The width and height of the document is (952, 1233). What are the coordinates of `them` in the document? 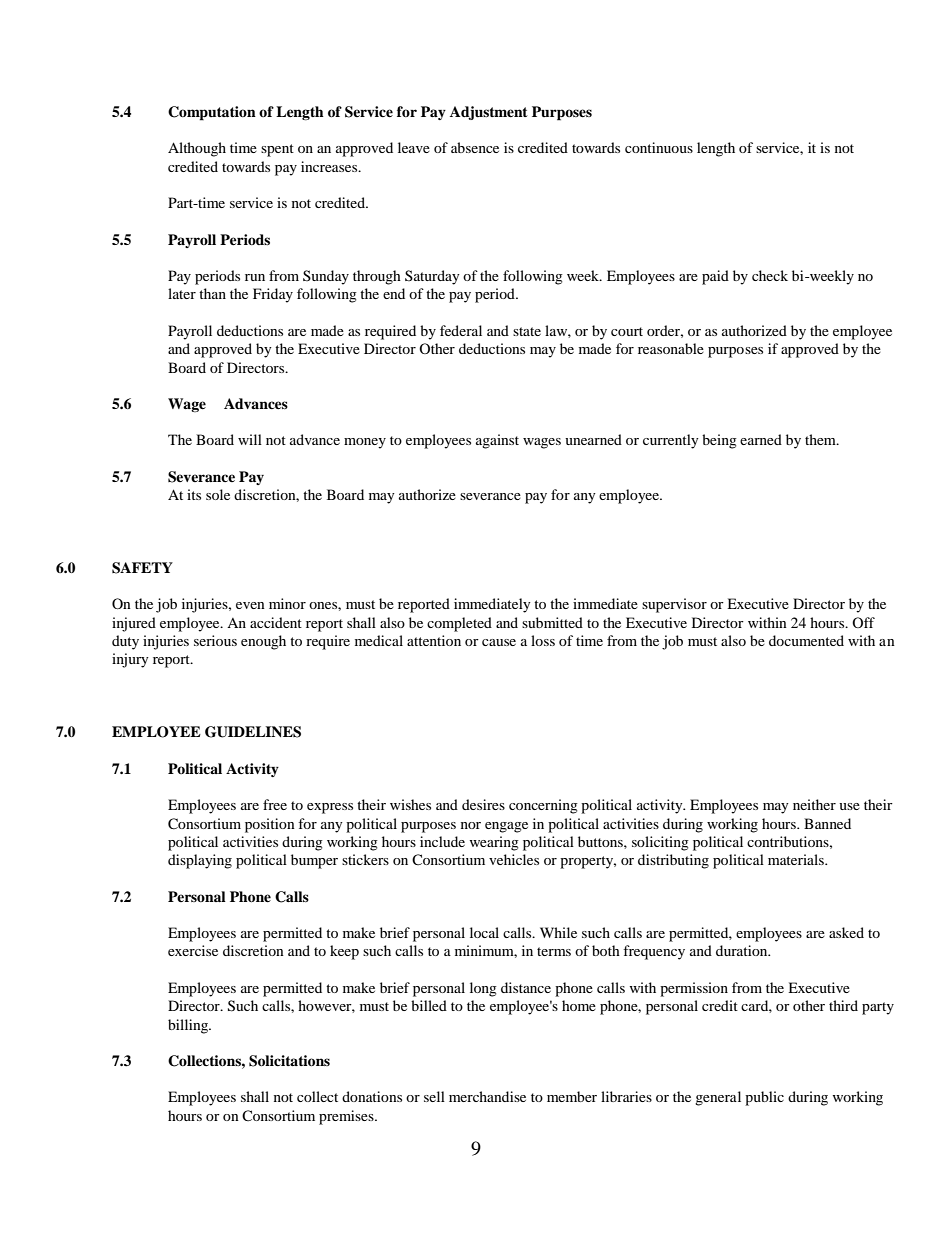 It's located at (821, 439).
